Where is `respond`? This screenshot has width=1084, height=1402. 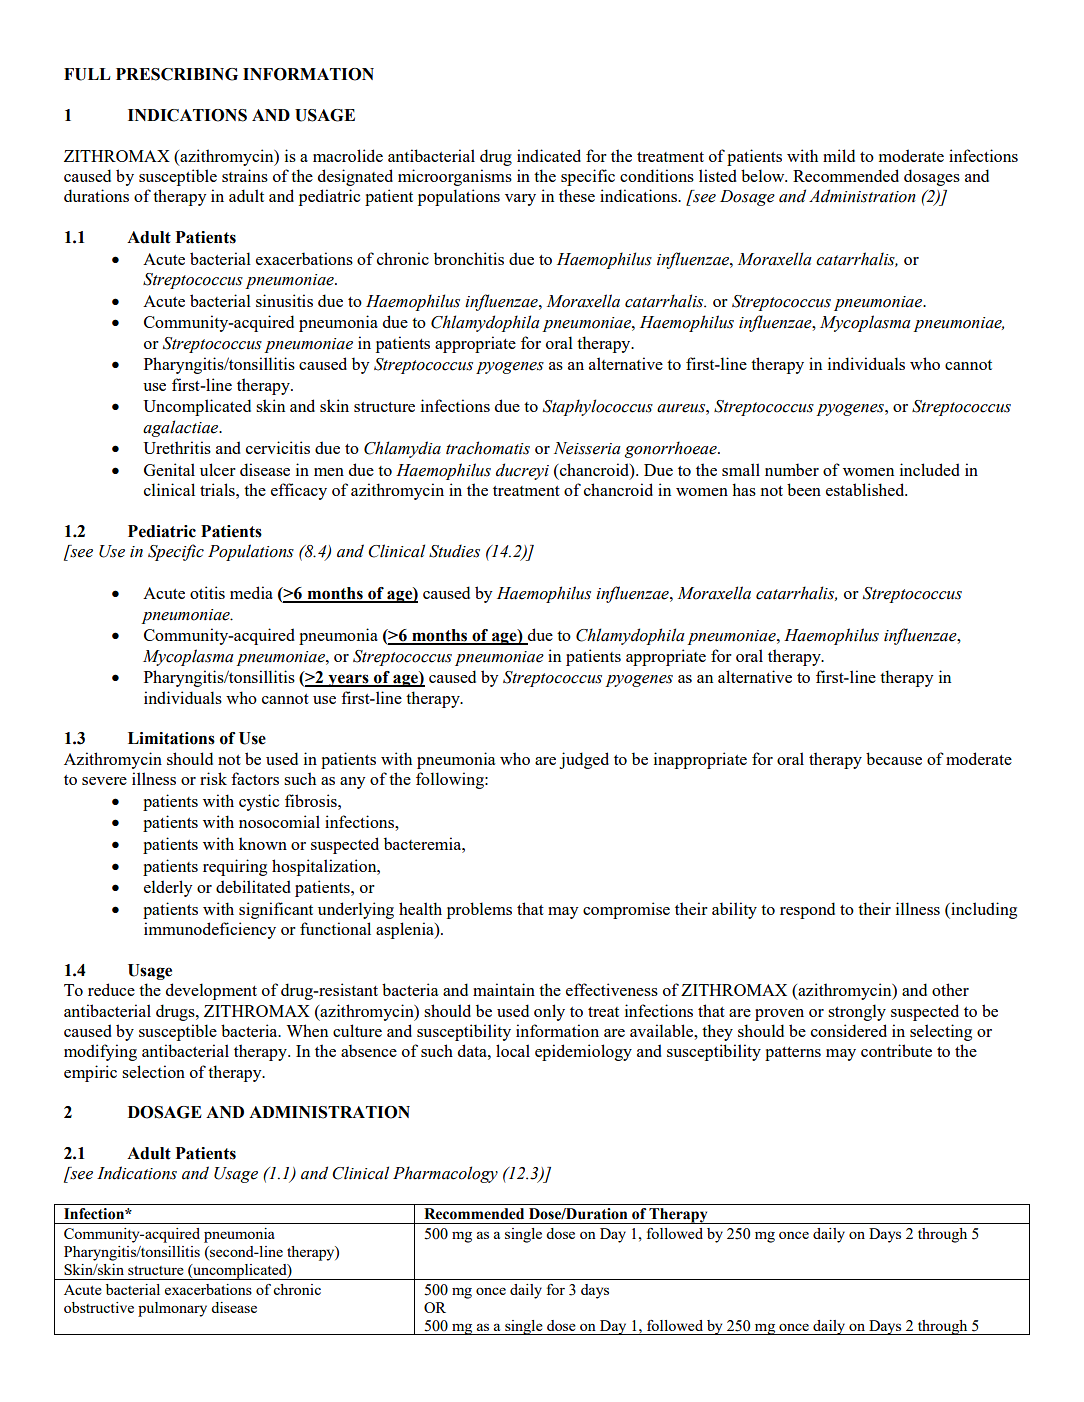
respond is located at coordinates (807, 910).
